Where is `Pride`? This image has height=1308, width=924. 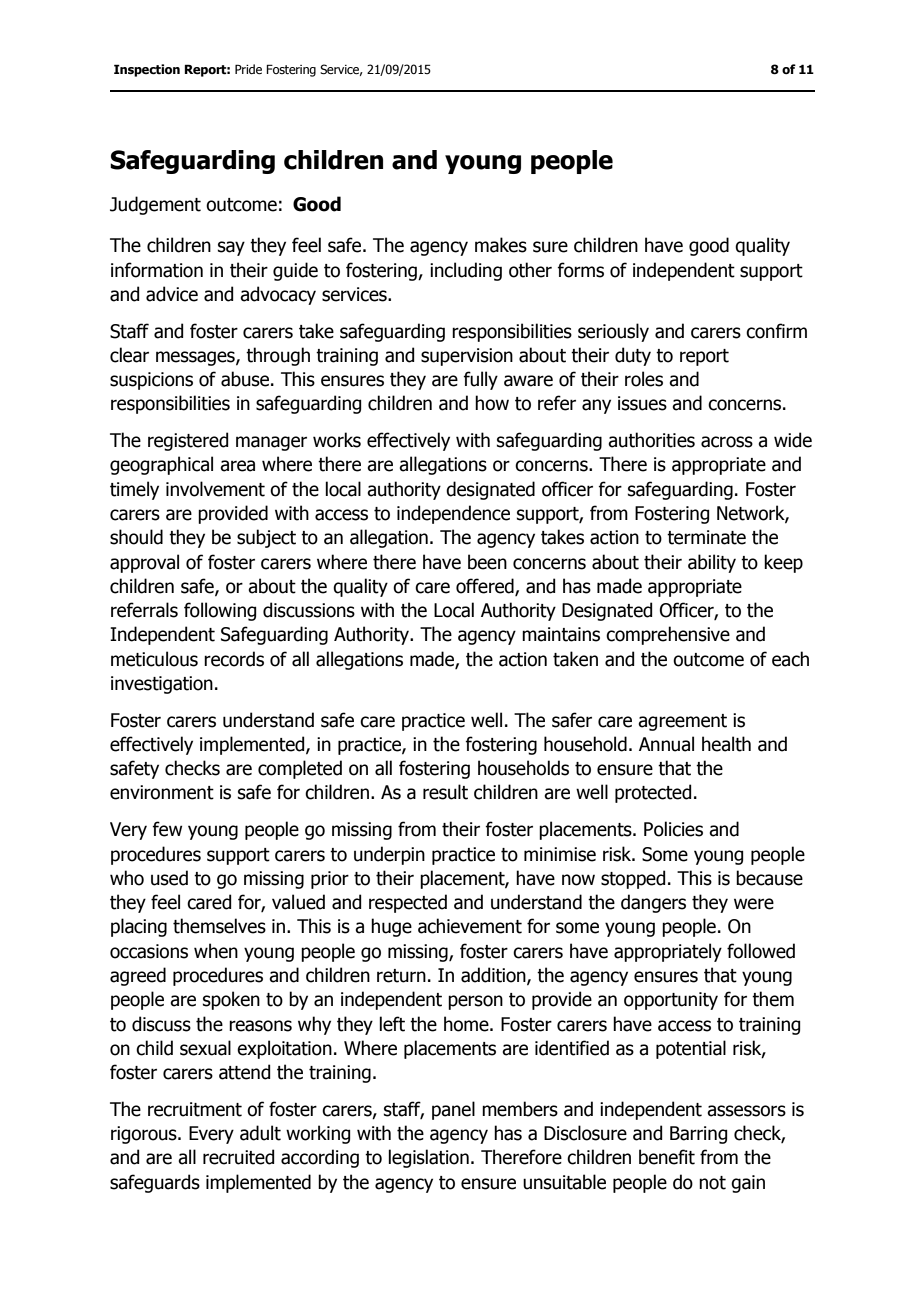
Pride is located at coordinates (248, 69).
